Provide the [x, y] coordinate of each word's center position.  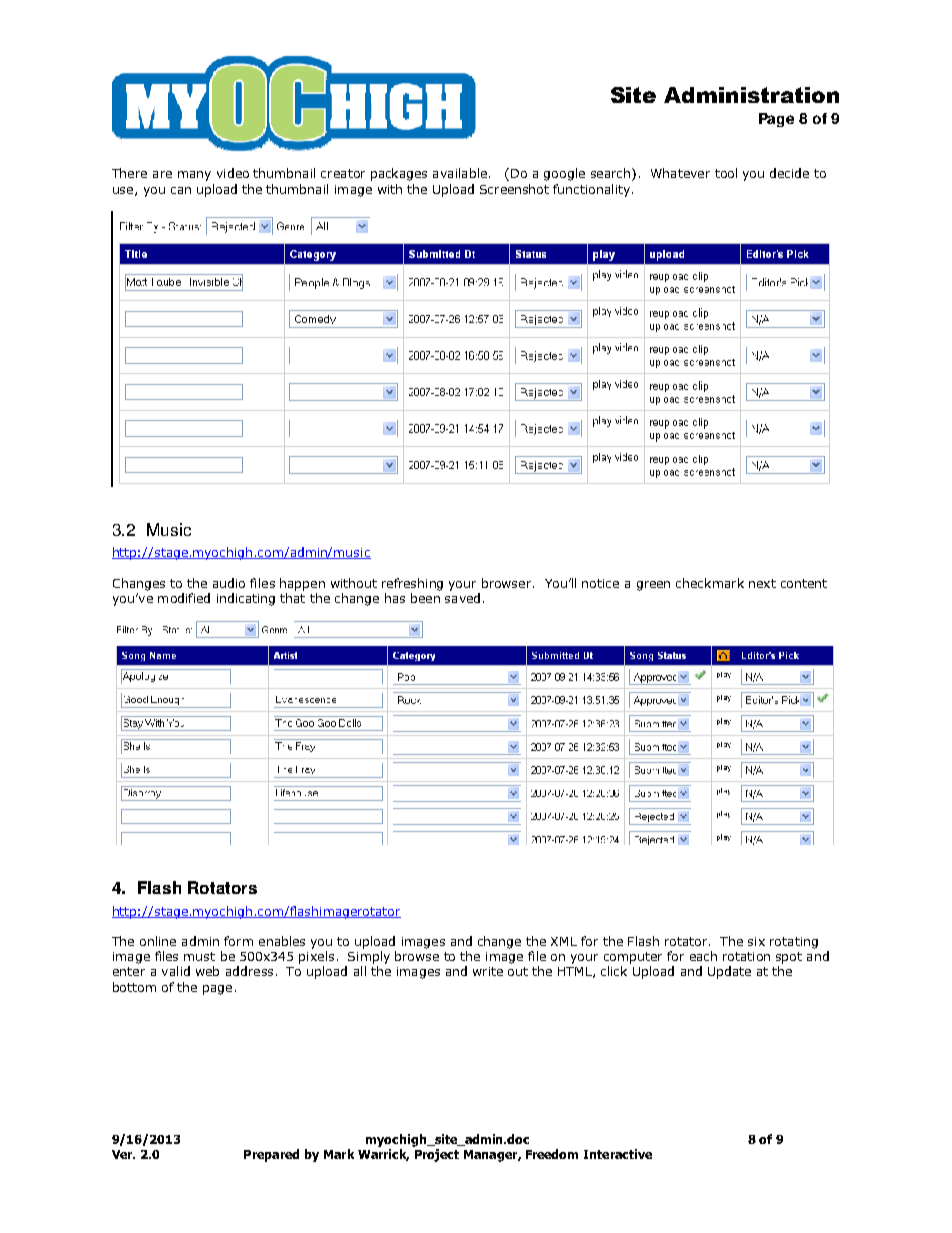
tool [726, 173]
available [460, 173]
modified [184, 598]
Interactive [618, 1154]
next [762, 583]
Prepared [271, 1155]
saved [462, 598]
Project [437, 1155]
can [181, 190]
